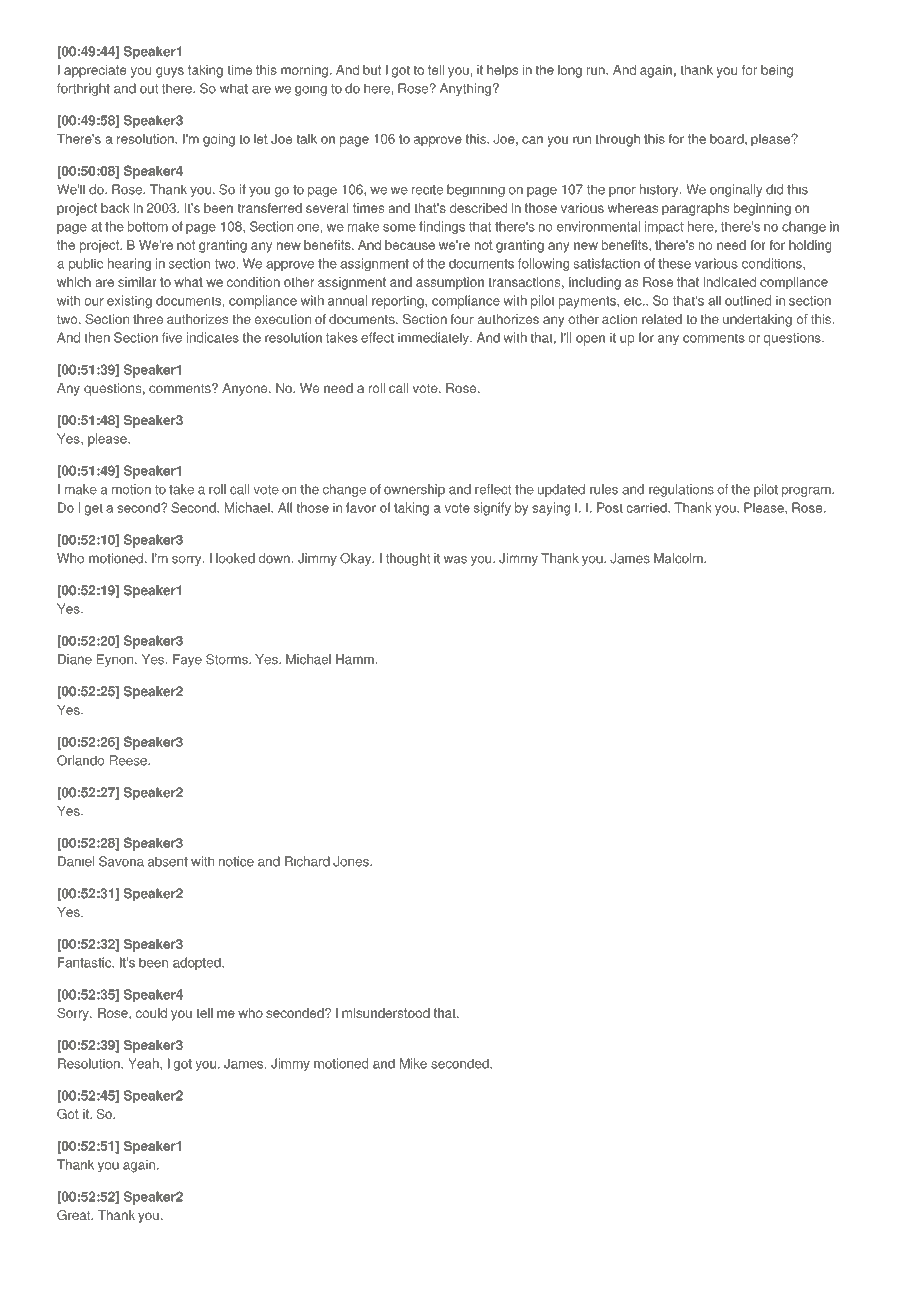 The height and width of the screenshot is (1308, 924). I want to click on guys, so click(170, 72).
